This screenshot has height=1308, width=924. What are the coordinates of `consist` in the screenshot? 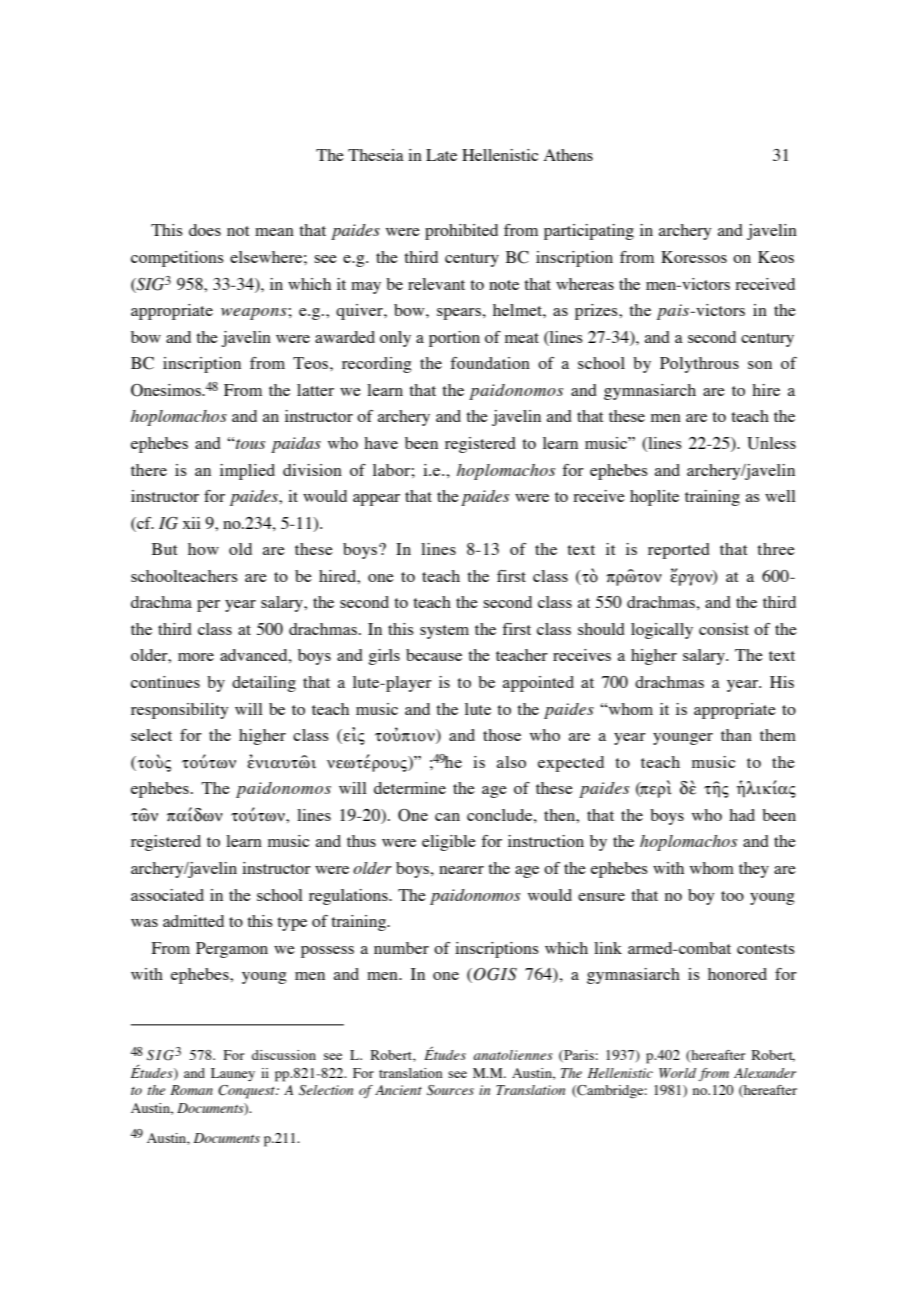 It's located at (724, 629).
